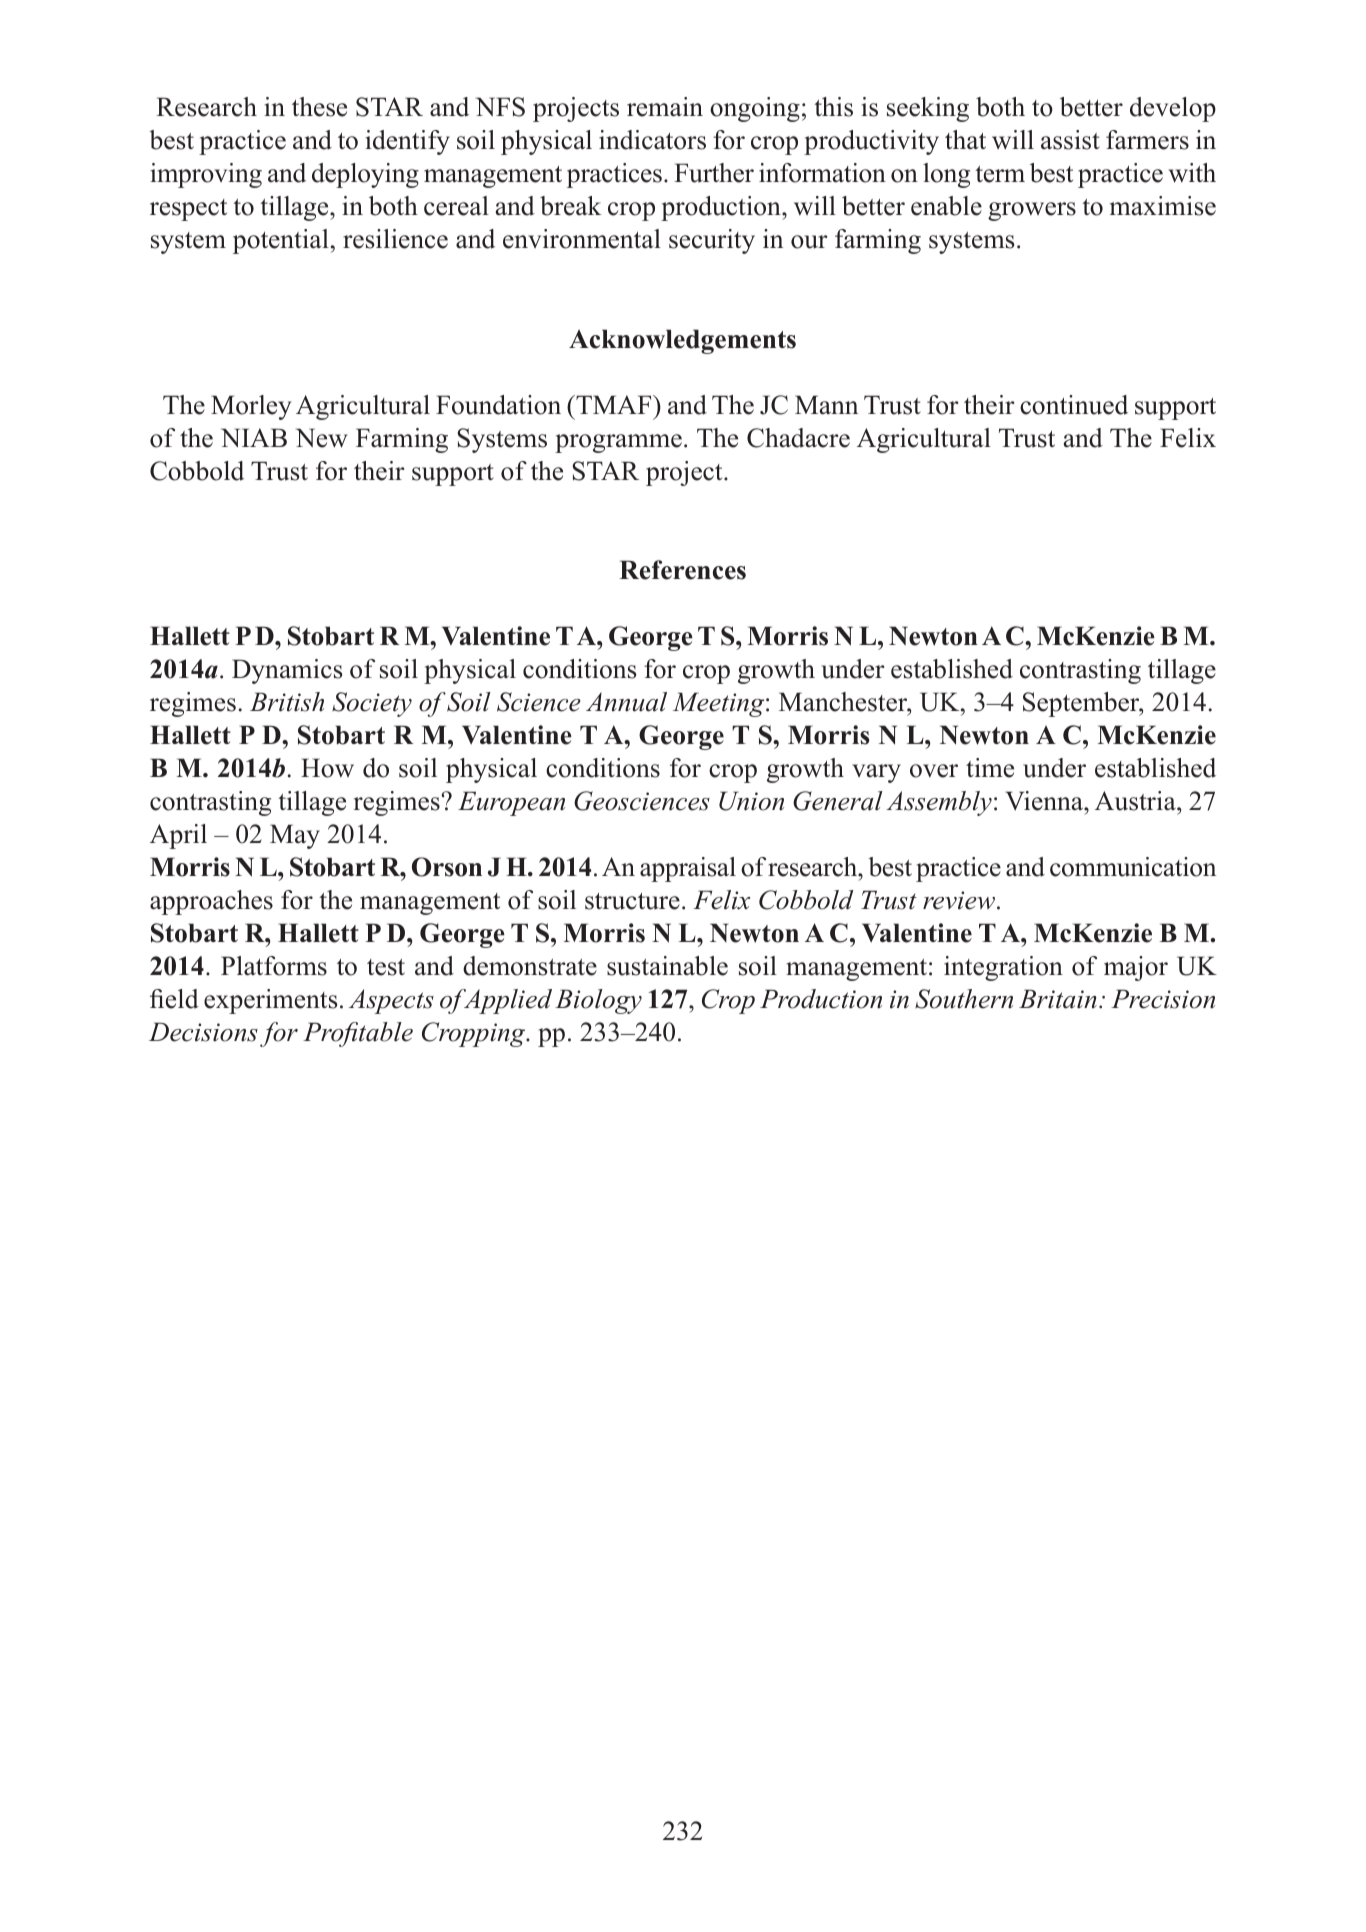 This page has height=1932, width=1366. What do you see at coordinates (319, 107) in the page?
I see `these` at bounding box center [319, 107].
